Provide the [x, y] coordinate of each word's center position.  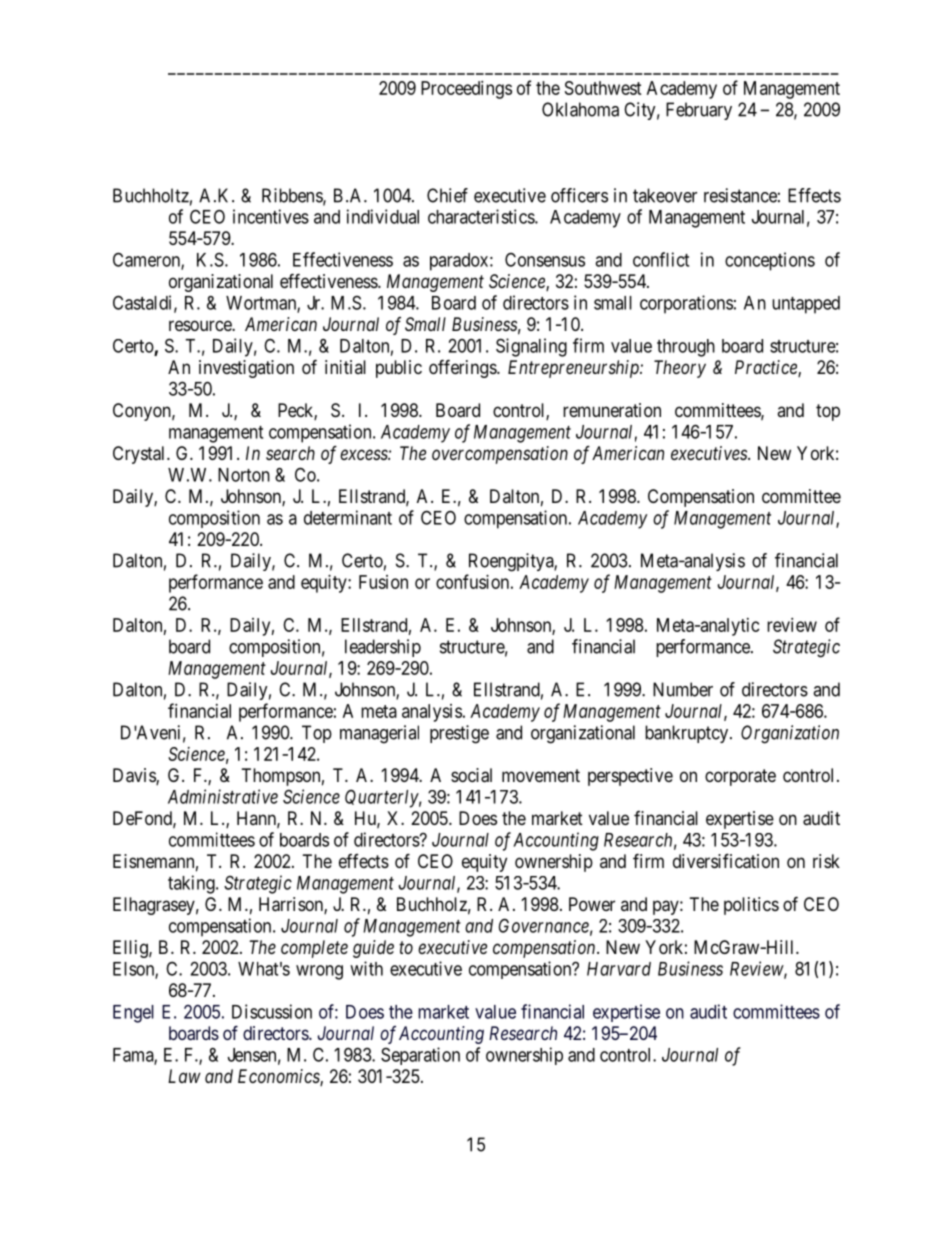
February [699, 111]
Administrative [223, 796]
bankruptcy [688, 734]
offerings [463, 368]
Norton [244, 475]
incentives [271, 216]
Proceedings [466, 90]
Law [184, 1076]
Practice [767, 368]
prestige [459, 734]
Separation [420, 1056]
